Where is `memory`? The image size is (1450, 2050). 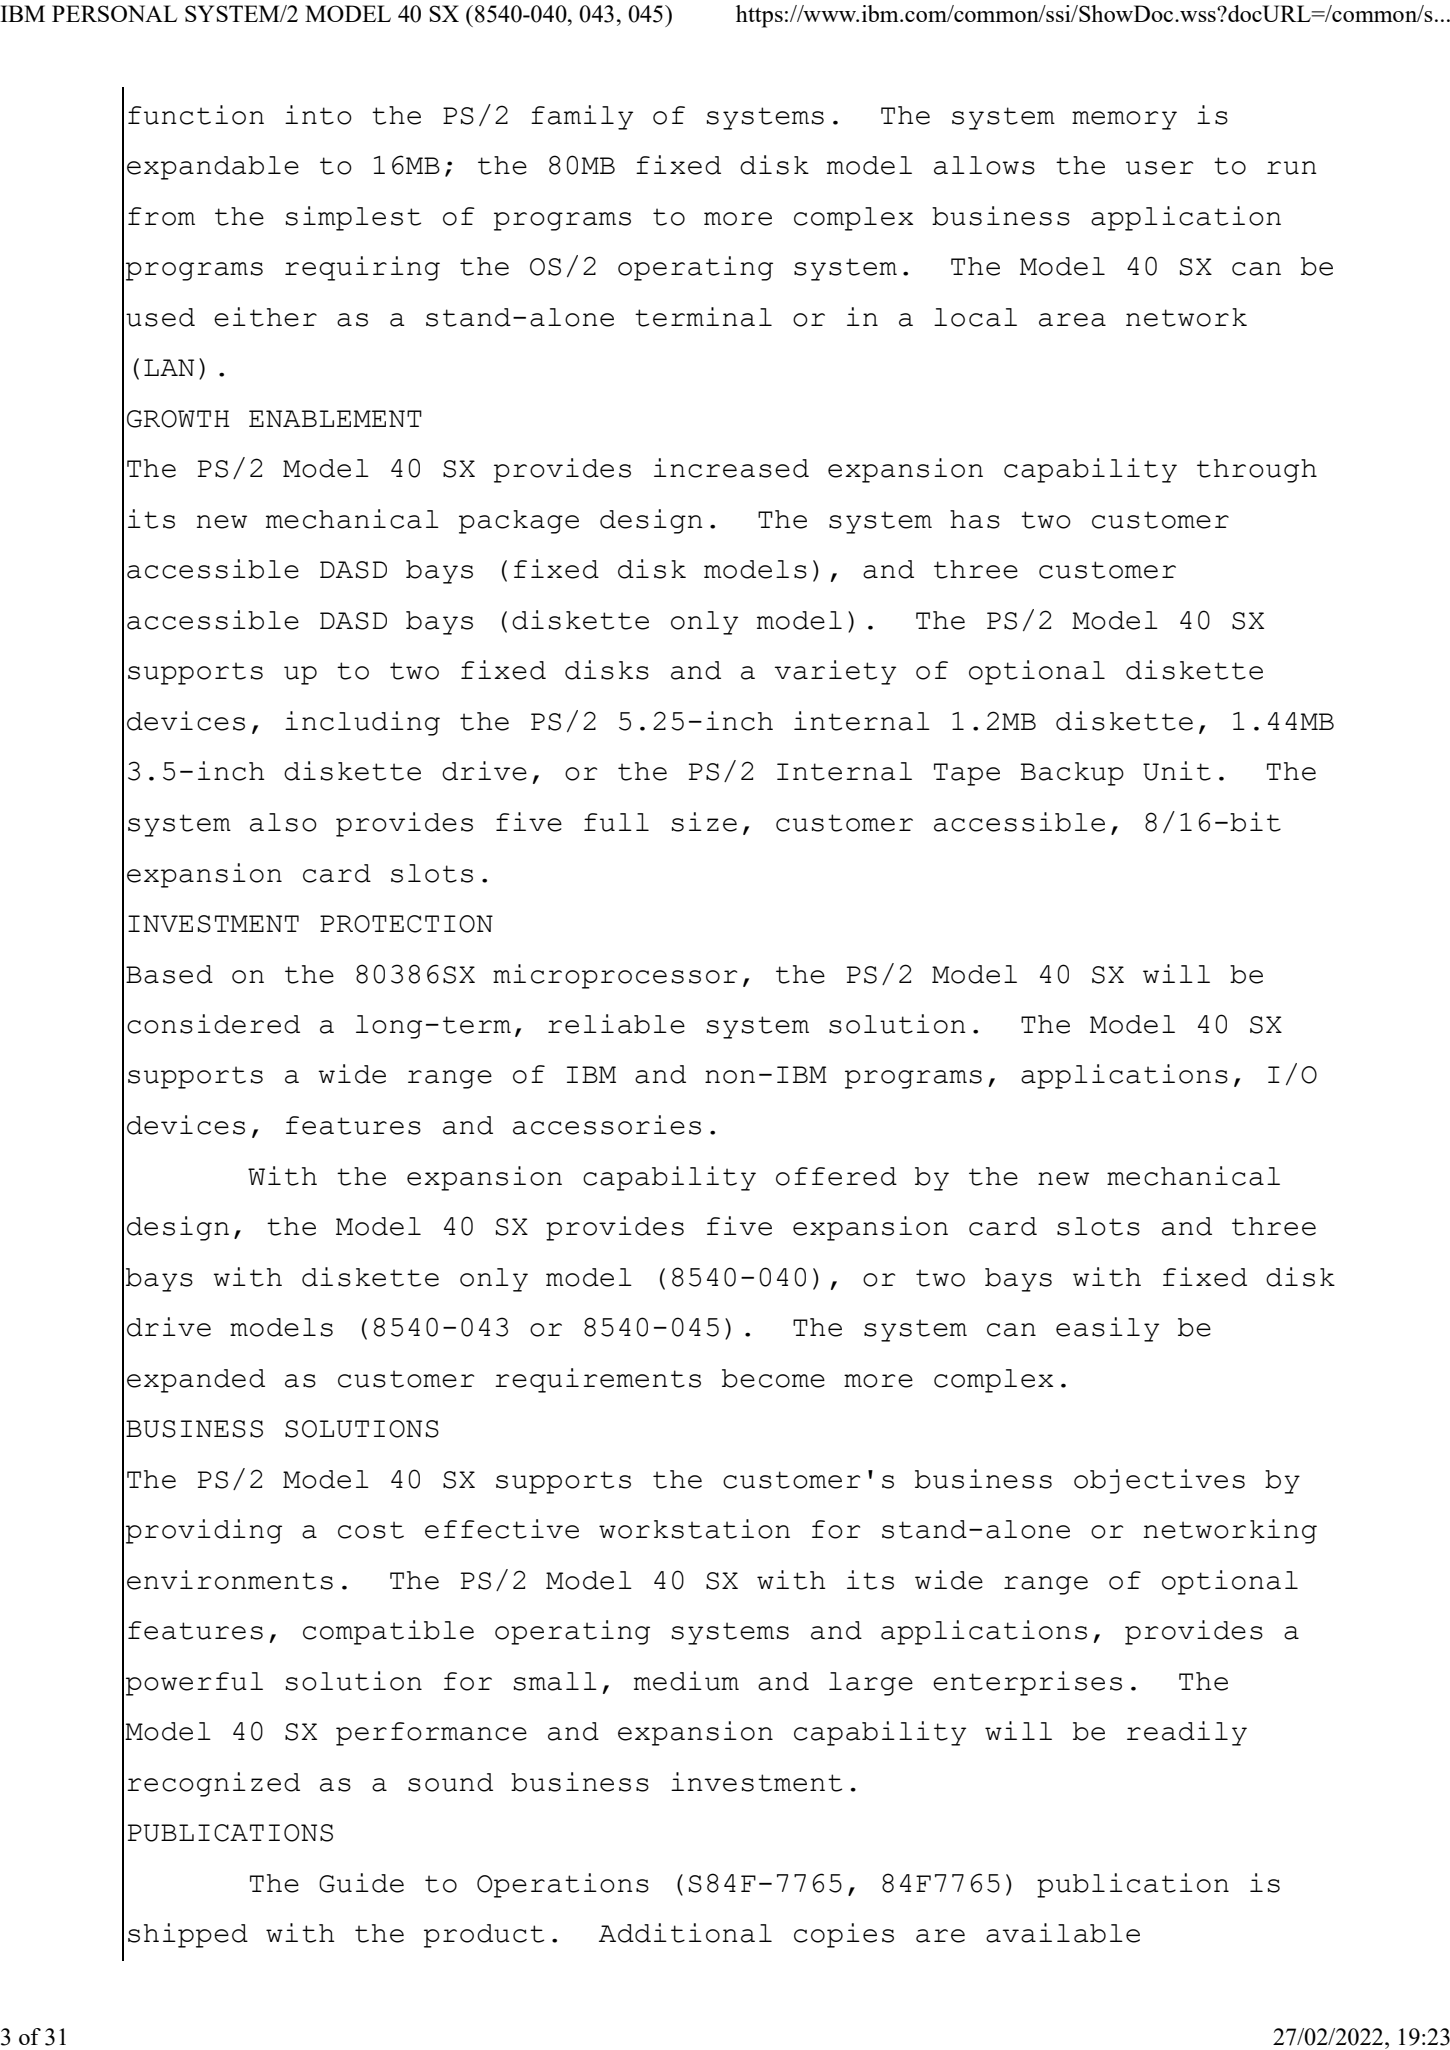 memory is located at coordinates (1124, 120).
